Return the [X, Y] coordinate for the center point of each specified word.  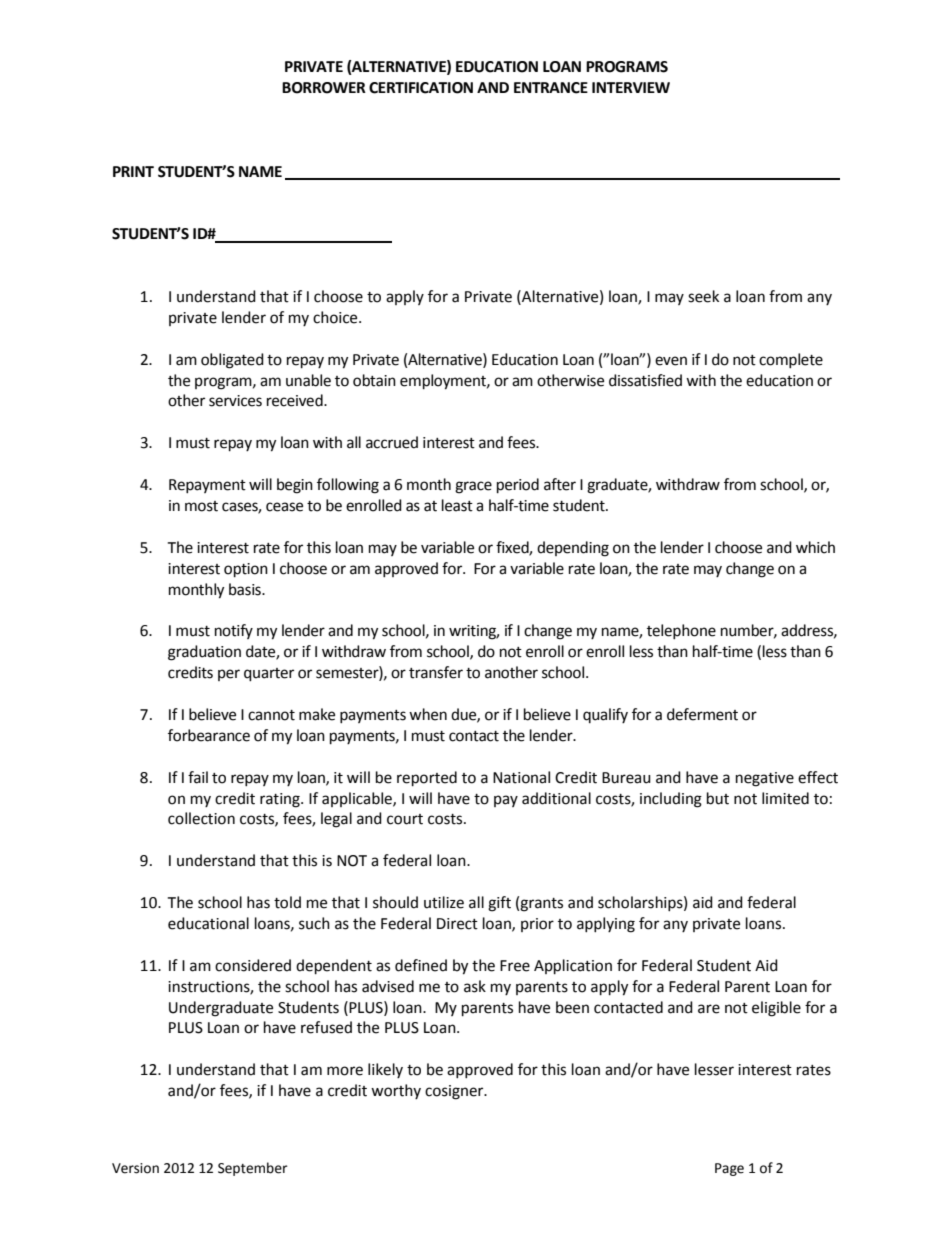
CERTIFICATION [421, 88]
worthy [396, 1091]
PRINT [133, 171]
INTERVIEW [631, 87]
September [253, 1169]
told [287, 902]
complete [791, 360]
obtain [374, 380]
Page [729, 1169]
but [718, 798]
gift [499, 904]
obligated [232, 361]
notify [234, 631]
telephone [681, 631]
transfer [436, 672]
